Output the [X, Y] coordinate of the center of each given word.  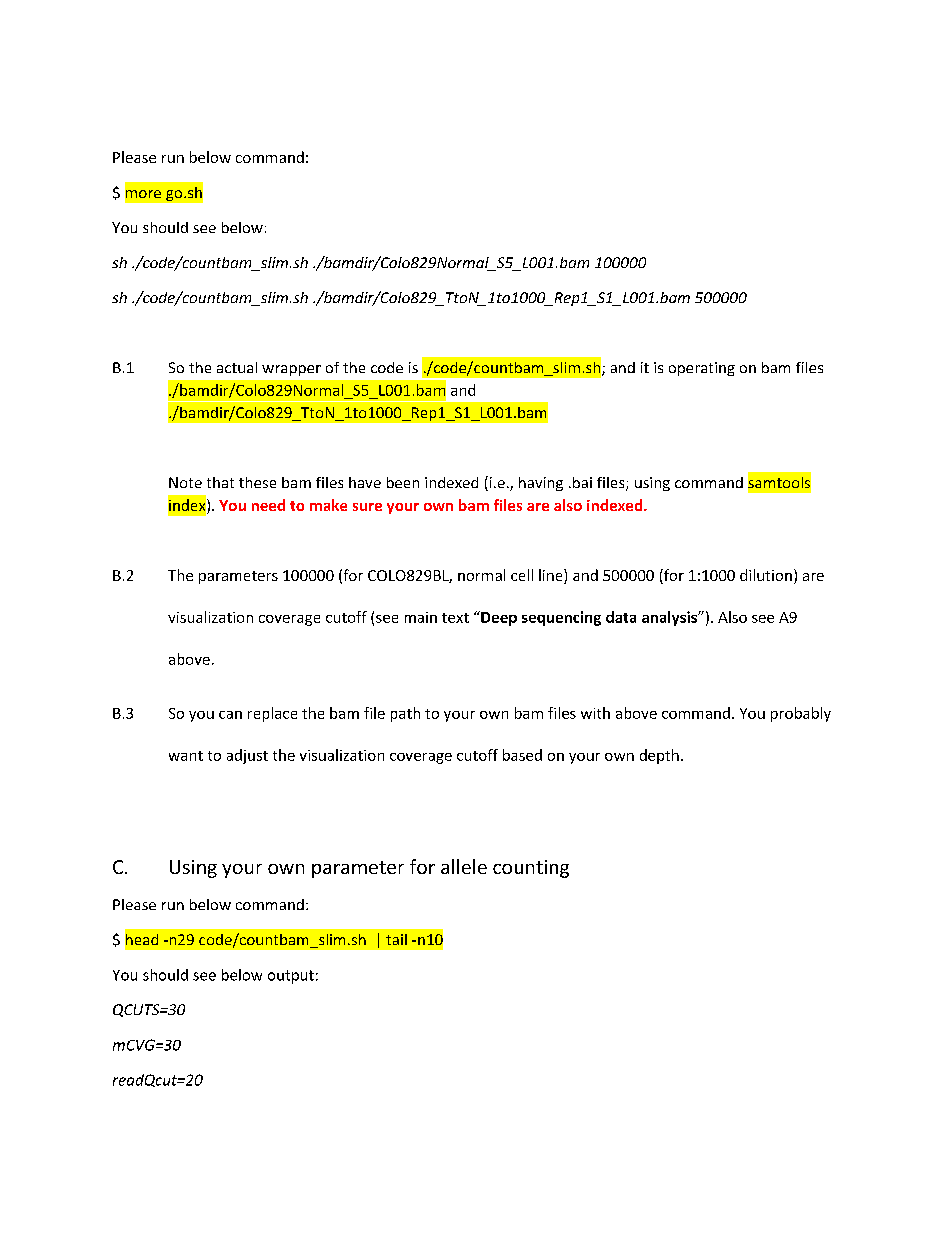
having [541, 484]
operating [702, 369]
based [522, 755]
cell [522, 575]
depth [659, 756]
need [268, 505]
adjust [247, 756]
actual [237, 367]
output [291, 977]
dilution [766, 575]
